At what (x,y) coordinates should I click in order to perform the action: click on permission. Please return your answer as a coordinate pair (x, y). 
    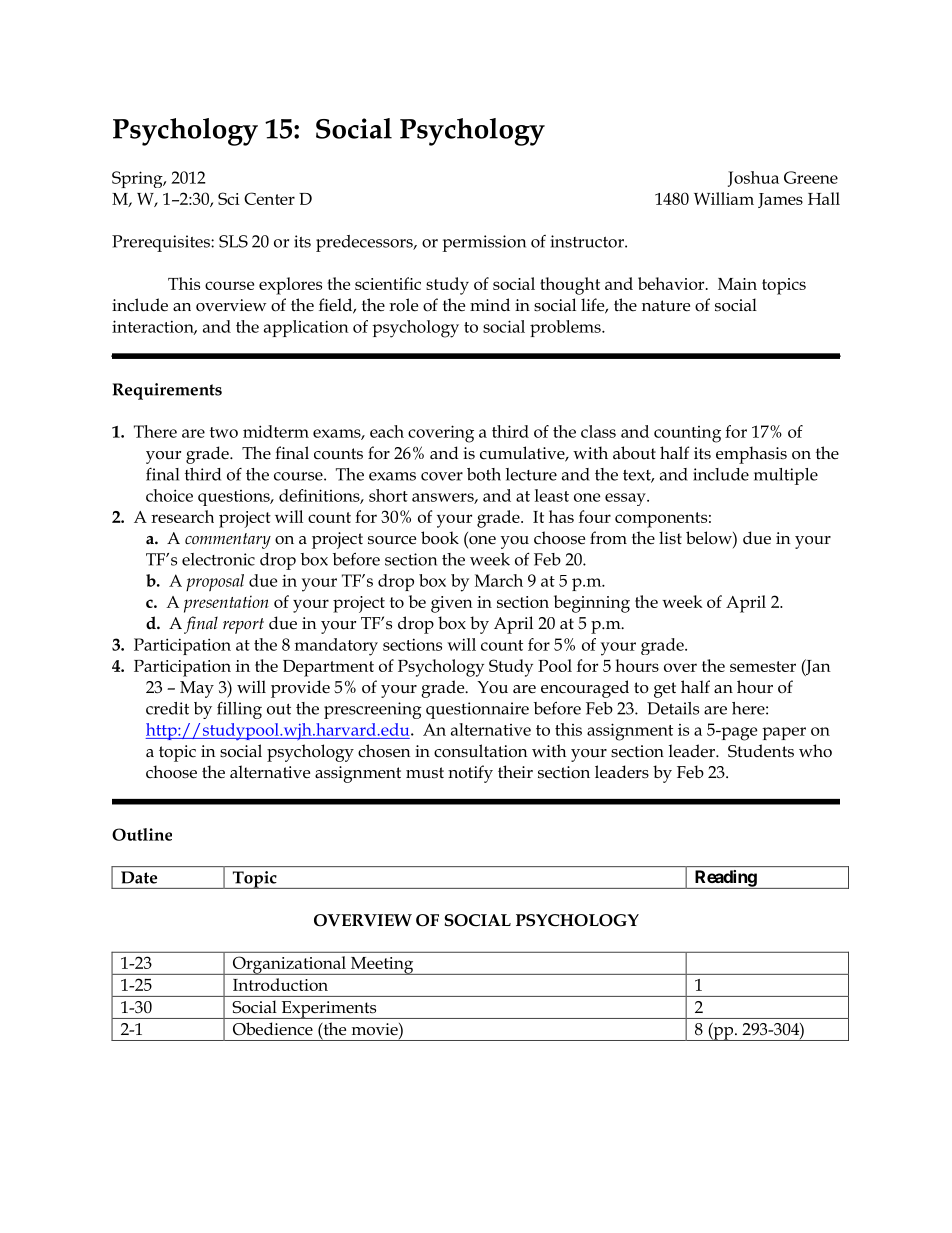
    Looking at the image, I should click on (484, 243).
